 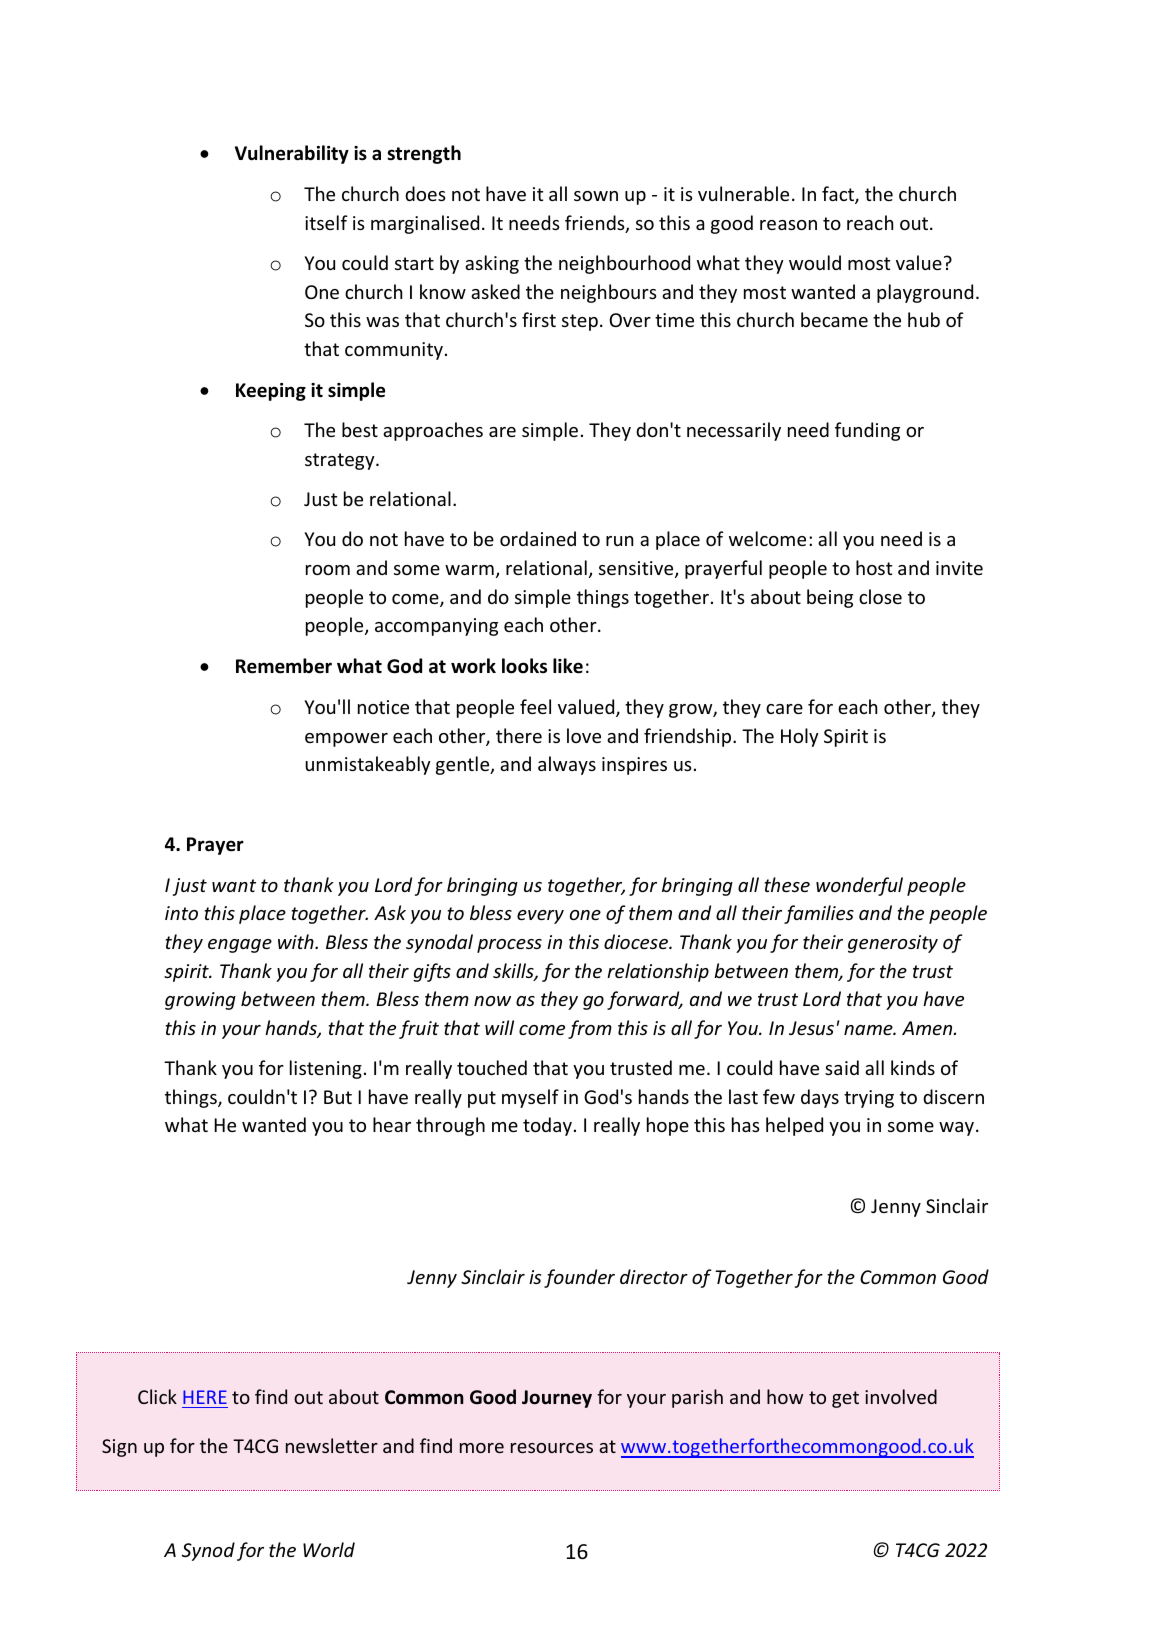 I want to click on host, so click(x=874, y=567).
